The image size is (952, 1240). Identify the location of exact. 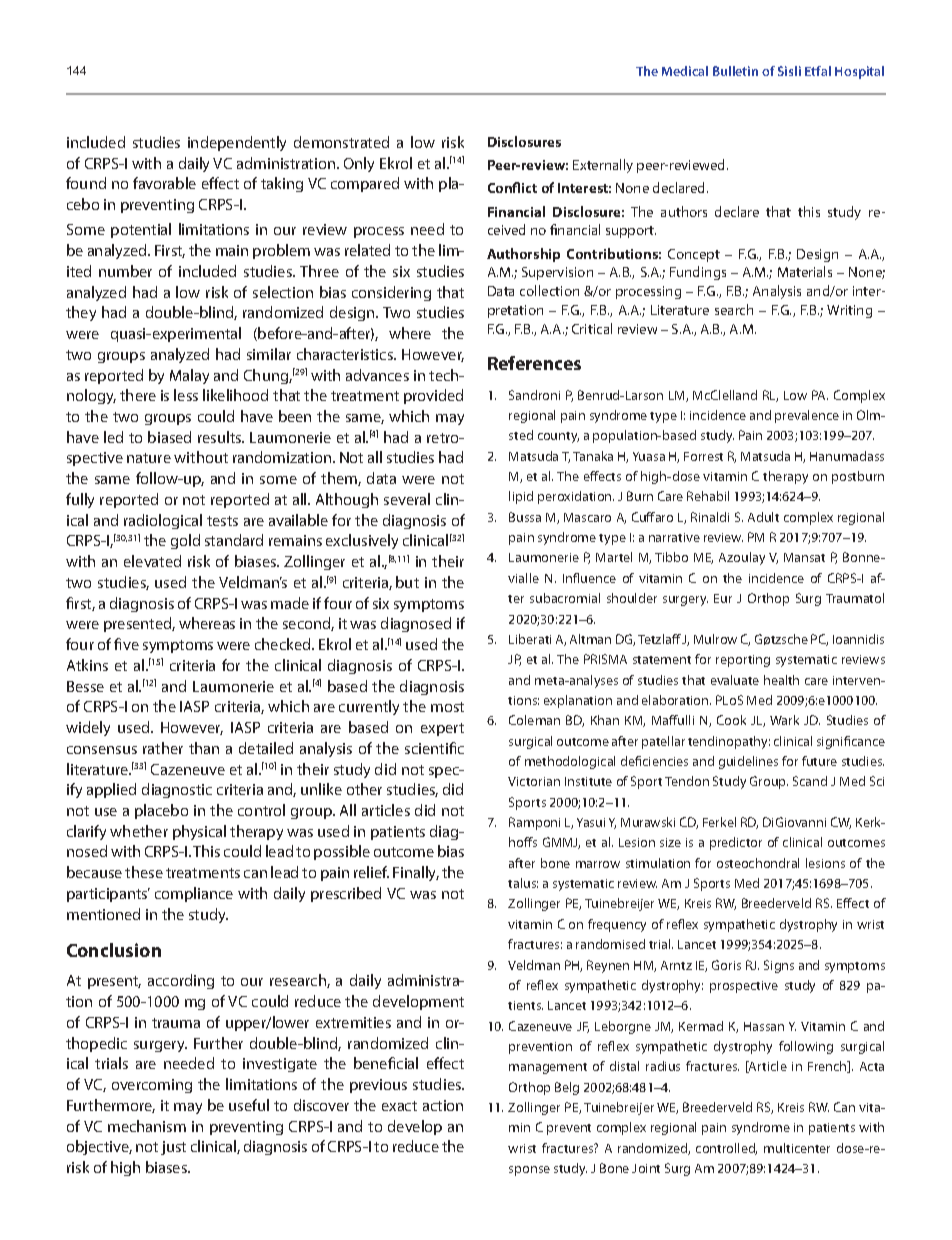
(399, 1106).
